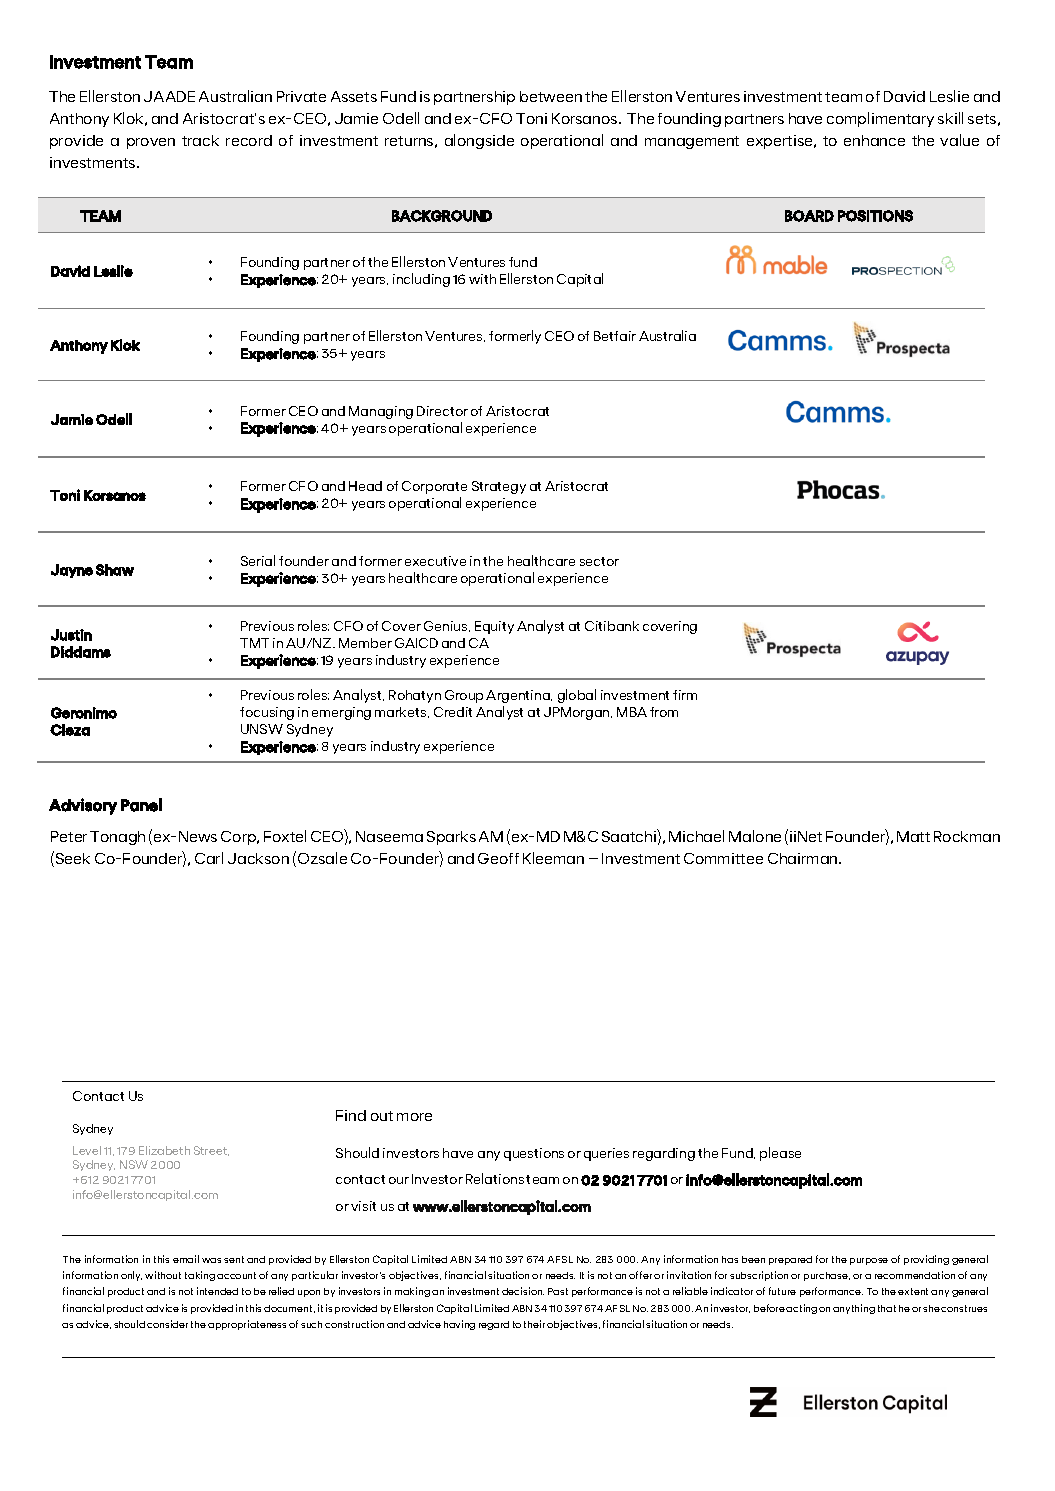 Image resolution: width=1055 pixels, height=1491 pixels. What do you see at coordinates (874, 140) in the page?
I see `enhance` at bounding box center [874, 140].
